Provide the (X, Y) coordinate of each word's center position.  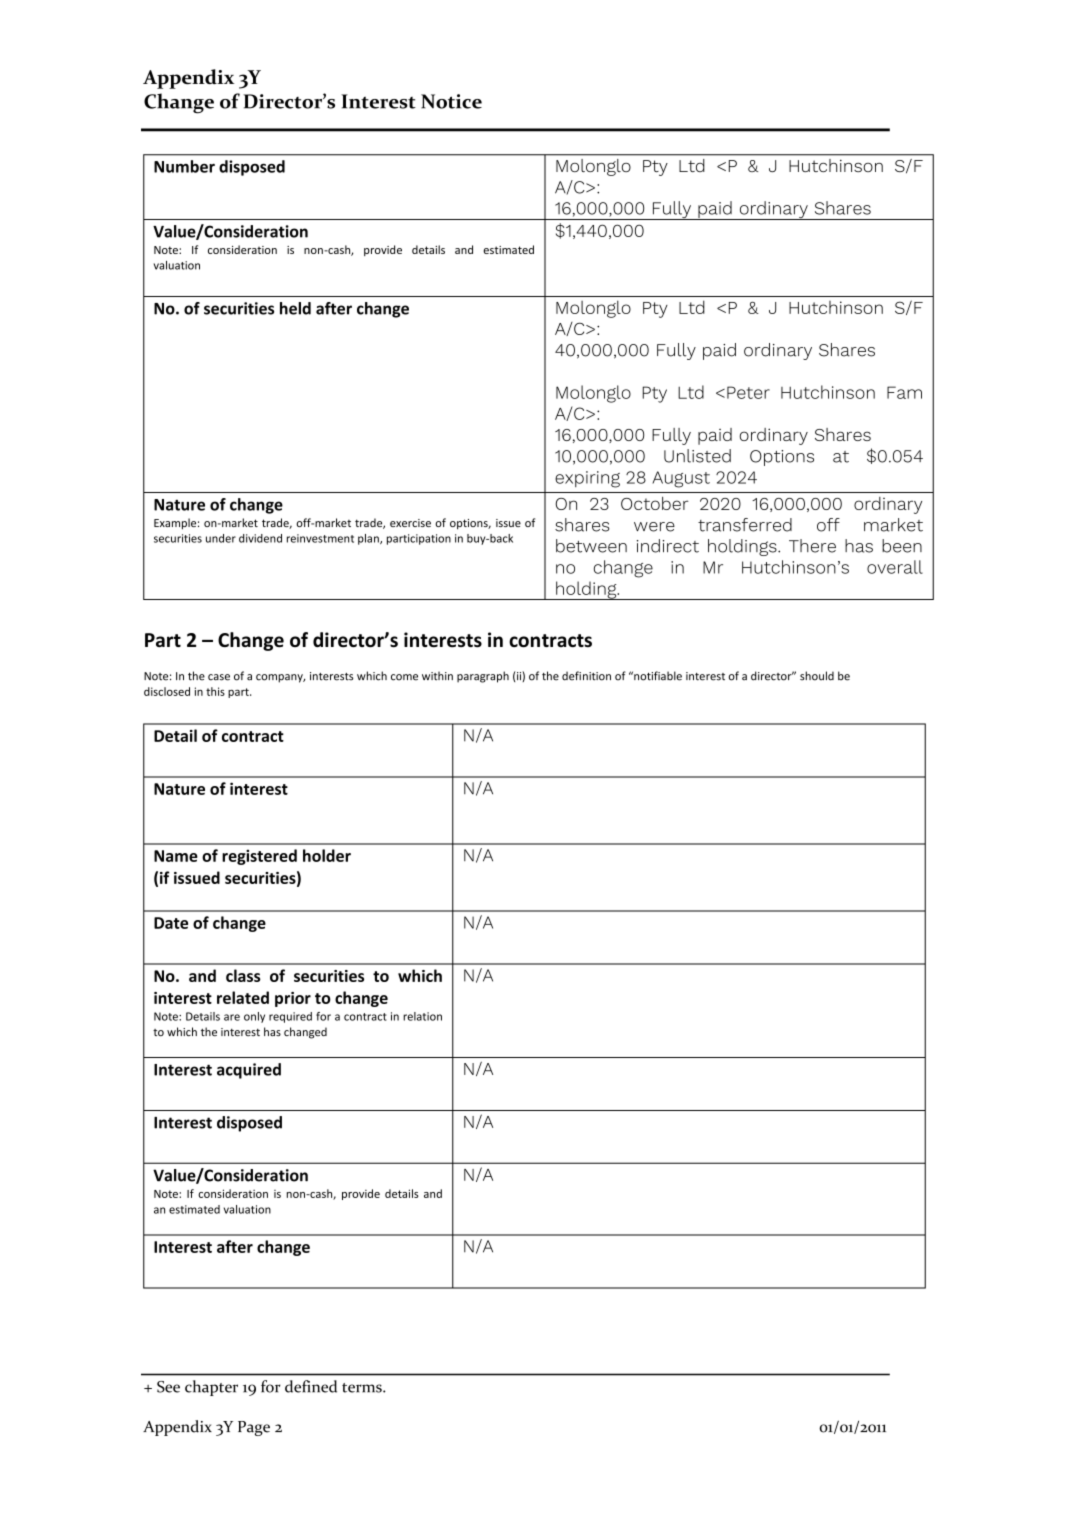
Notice (451, 101)
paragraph (483, 677)
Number (184, 166)
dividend (260, 538)
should (817, 676)
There (812, 546)
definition (586, 676)
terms (363, 1388)
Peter (748, 392)
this (215, 691)
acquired (249, 1071)
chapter (211, 1388)
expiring (587, 479)
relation (422, 1016)
